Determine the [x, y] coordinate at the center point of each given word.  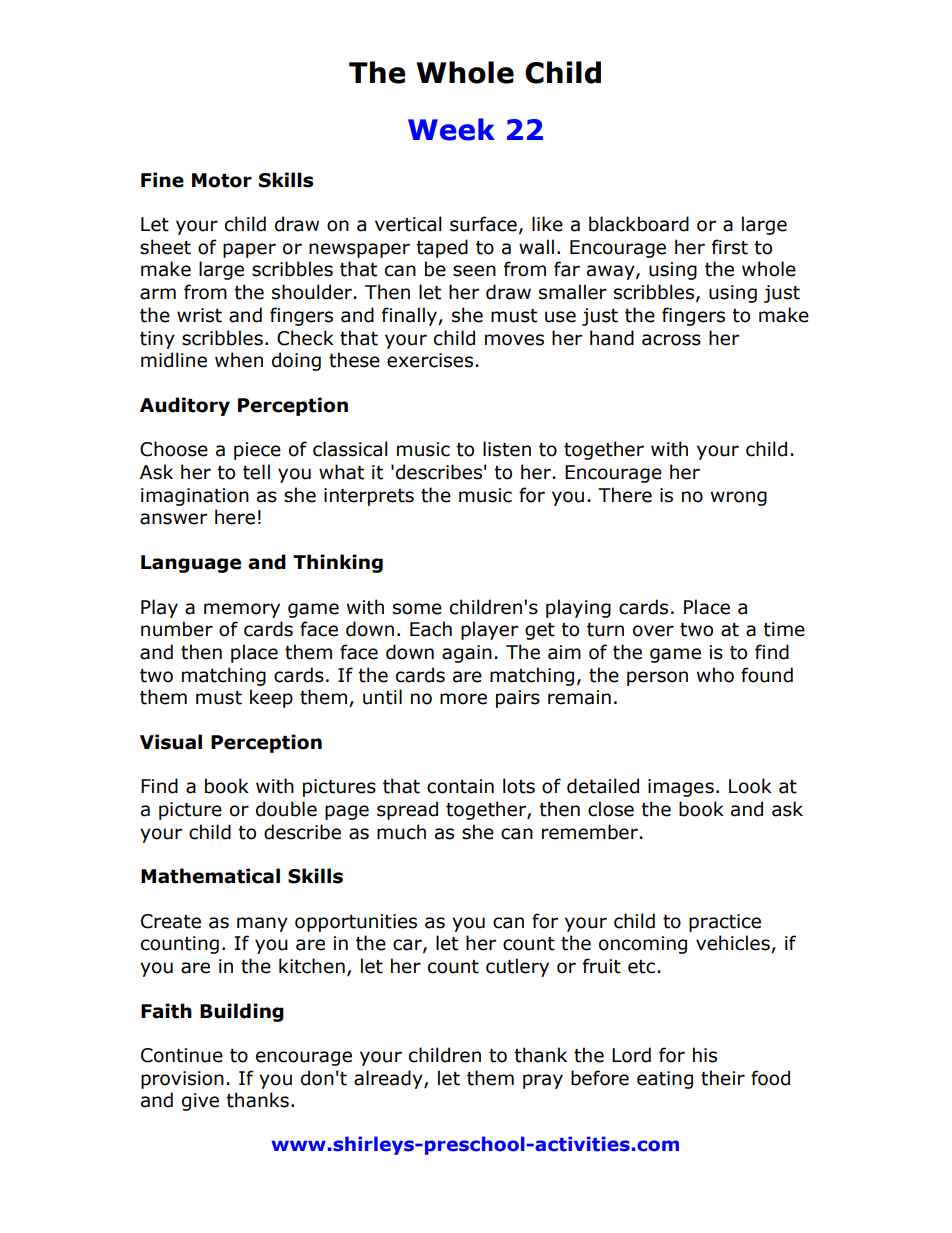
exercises [430, 360]
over [653, 631]
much [401, 832]
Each [431, 629]
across [671, 340]
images [681, 788]
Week [451, 129]
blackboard [639, 224]
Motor [222, 180]
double [286, 809]
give [200, 1102]
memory [242, 610]
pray [543, 1081]
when [239, 360]
